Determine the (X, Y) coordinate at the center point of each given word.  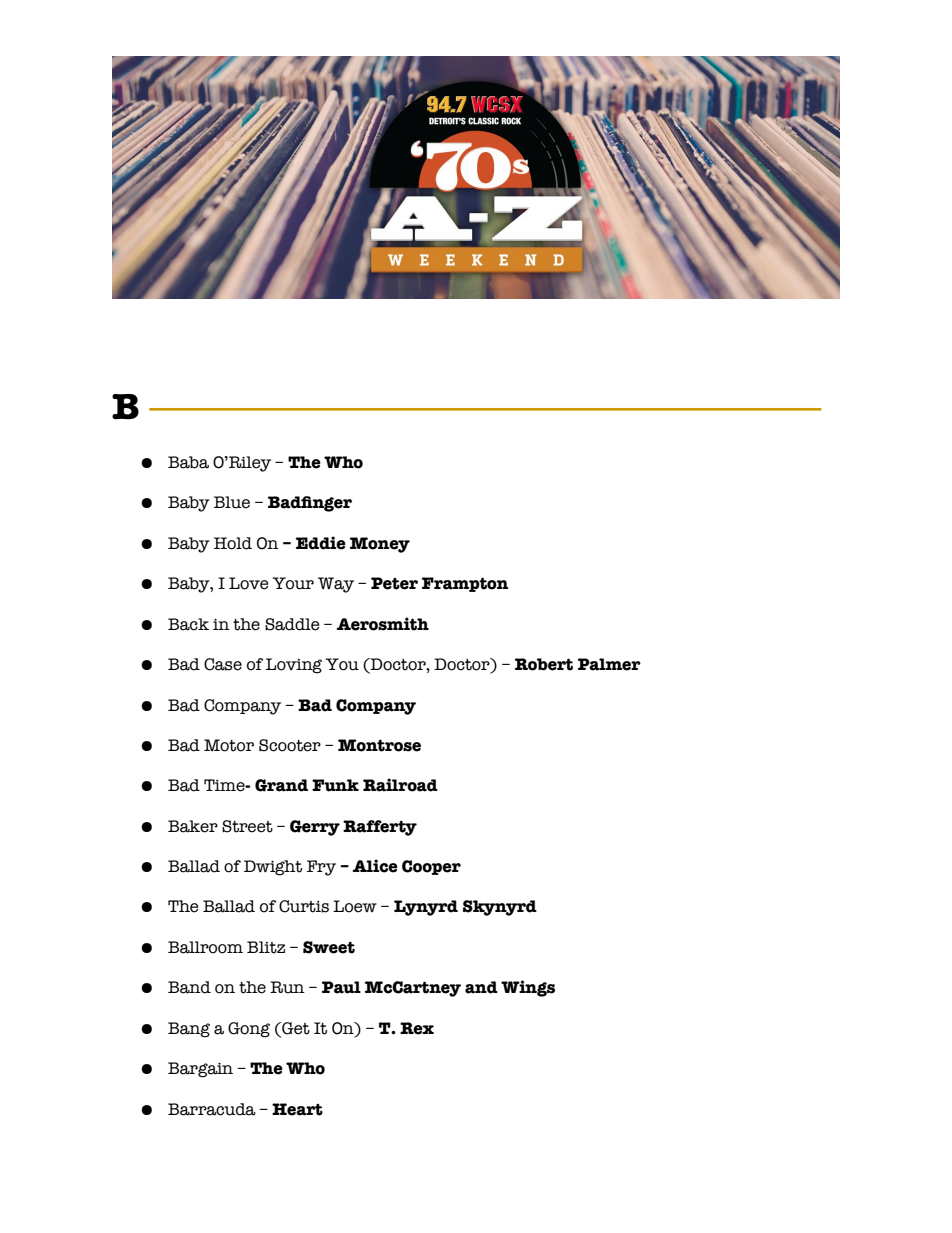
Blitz (266, 947)
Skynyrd (500, 908)
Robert (544, 664)
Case (223, 664)
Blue (232, 502)
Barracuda (212, 1109)
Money (380, 545)
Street (247, 826)
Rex (417, 1028)
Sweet (329, 947)
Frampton (465, 584)
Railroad (400, 785)
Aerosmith (382, 624)
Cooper (431, 867)
